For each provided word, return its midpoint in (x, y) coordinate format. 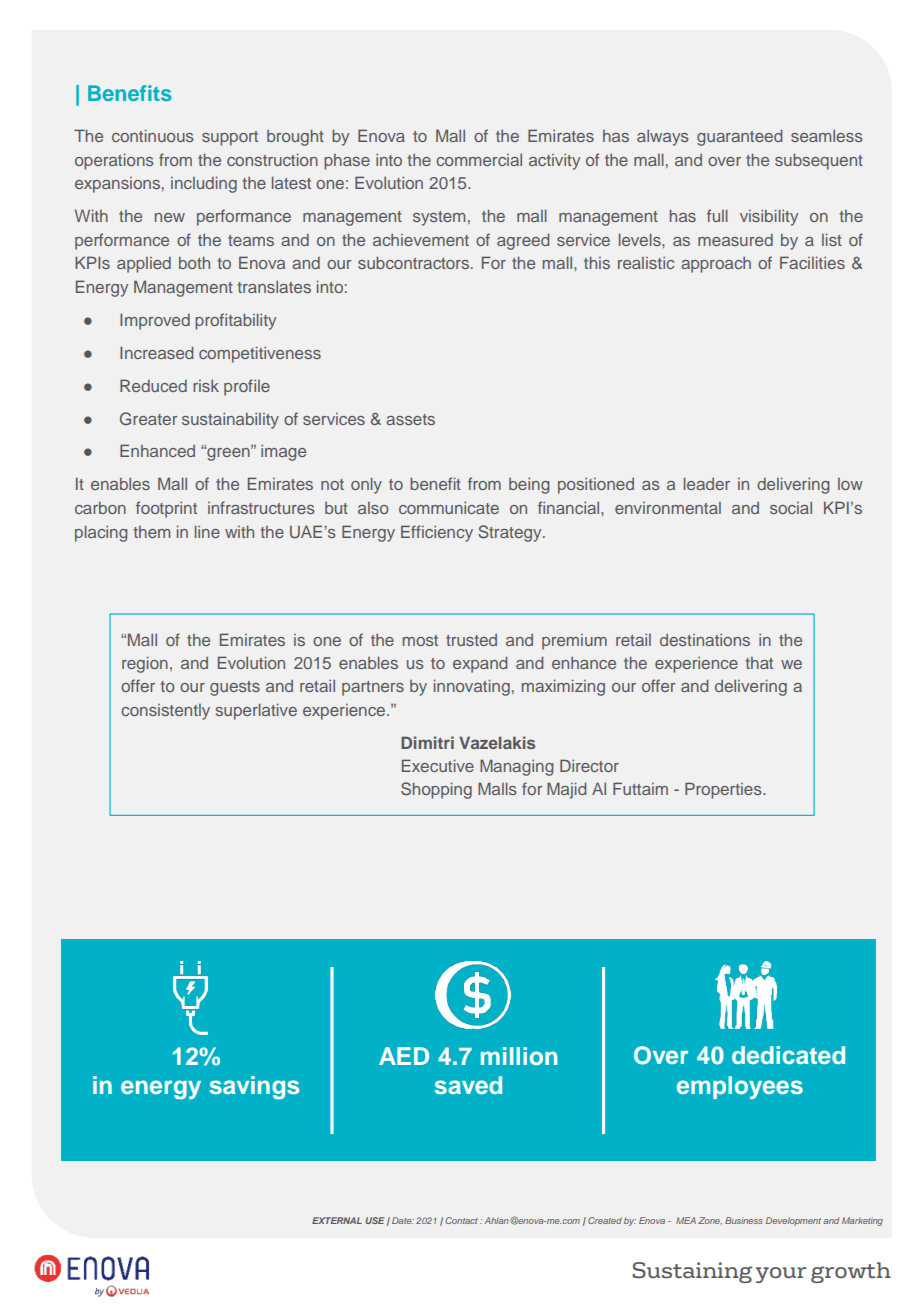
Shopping (436, 790)
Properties (724, 790)
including (204, 184)
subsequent (819, 161)
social (791, 508)
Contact (461, 1220)
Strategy (511, 533)
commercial (479, 160)
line (207, 531)
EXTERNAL (337, 1220)
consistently (165, 712)
